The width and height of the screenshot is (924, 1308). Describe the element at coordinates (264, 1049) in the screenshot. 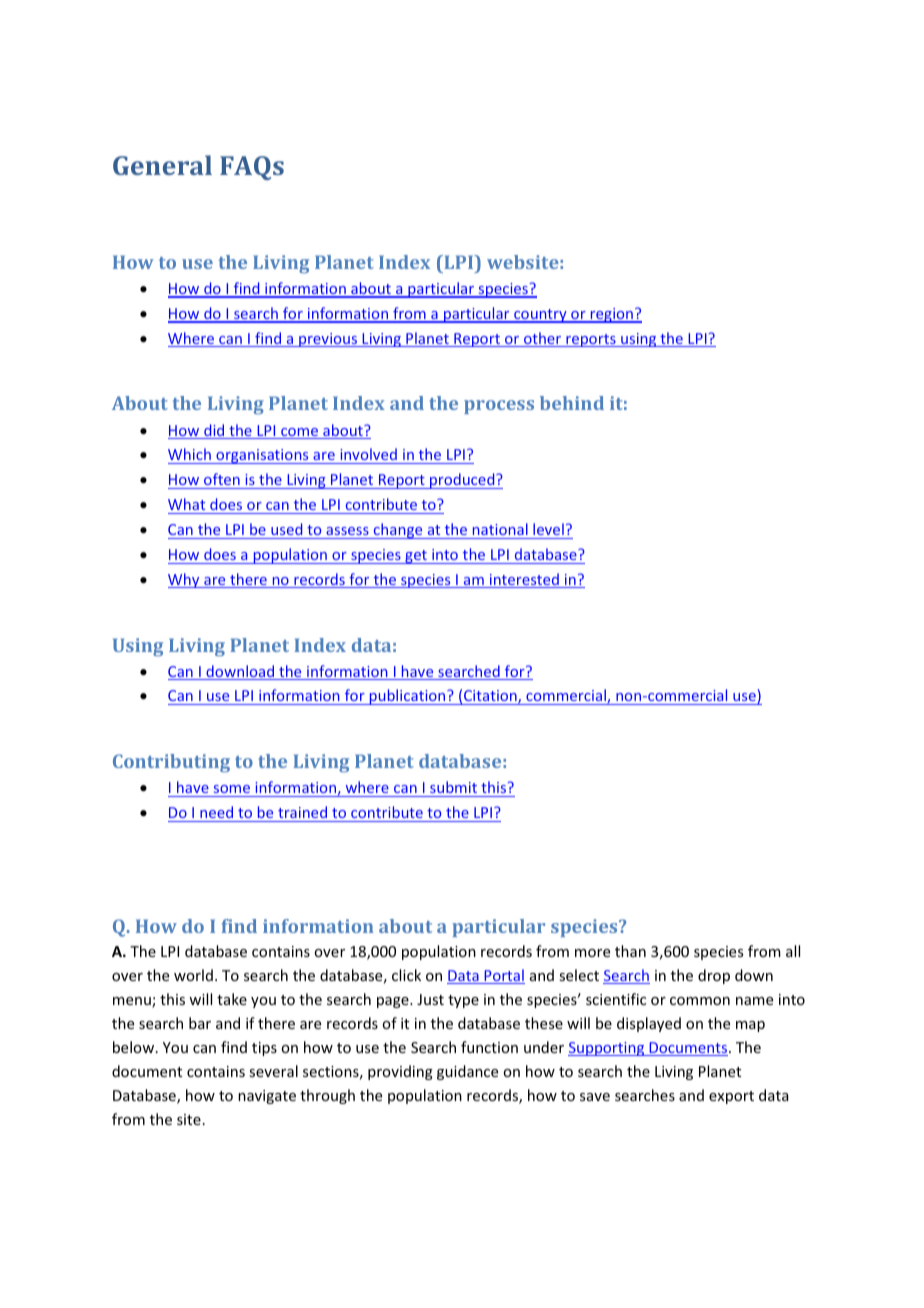

I see `tips` at that location.
